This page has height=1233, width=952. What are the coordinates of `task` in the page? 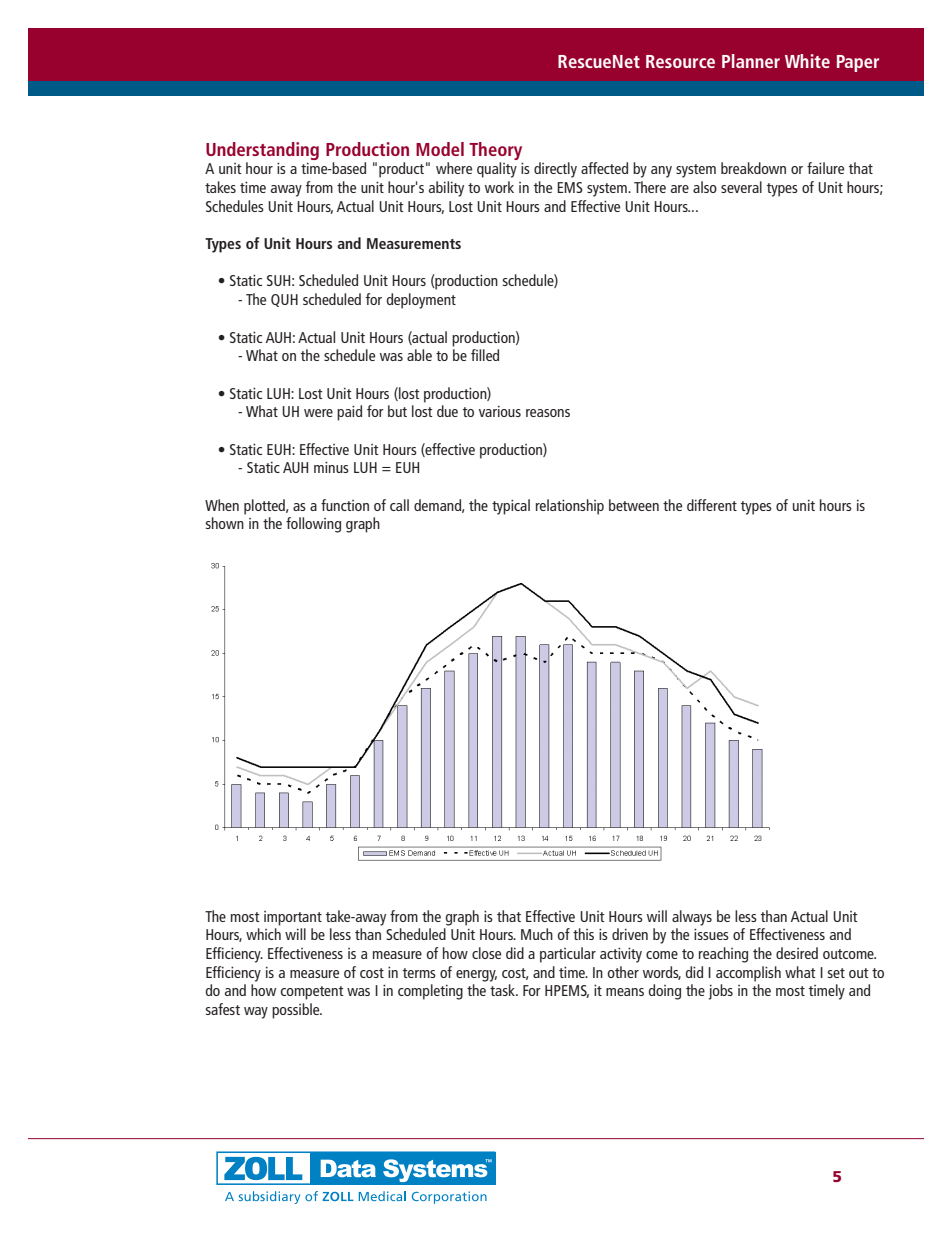 It's located at (503, 990).
